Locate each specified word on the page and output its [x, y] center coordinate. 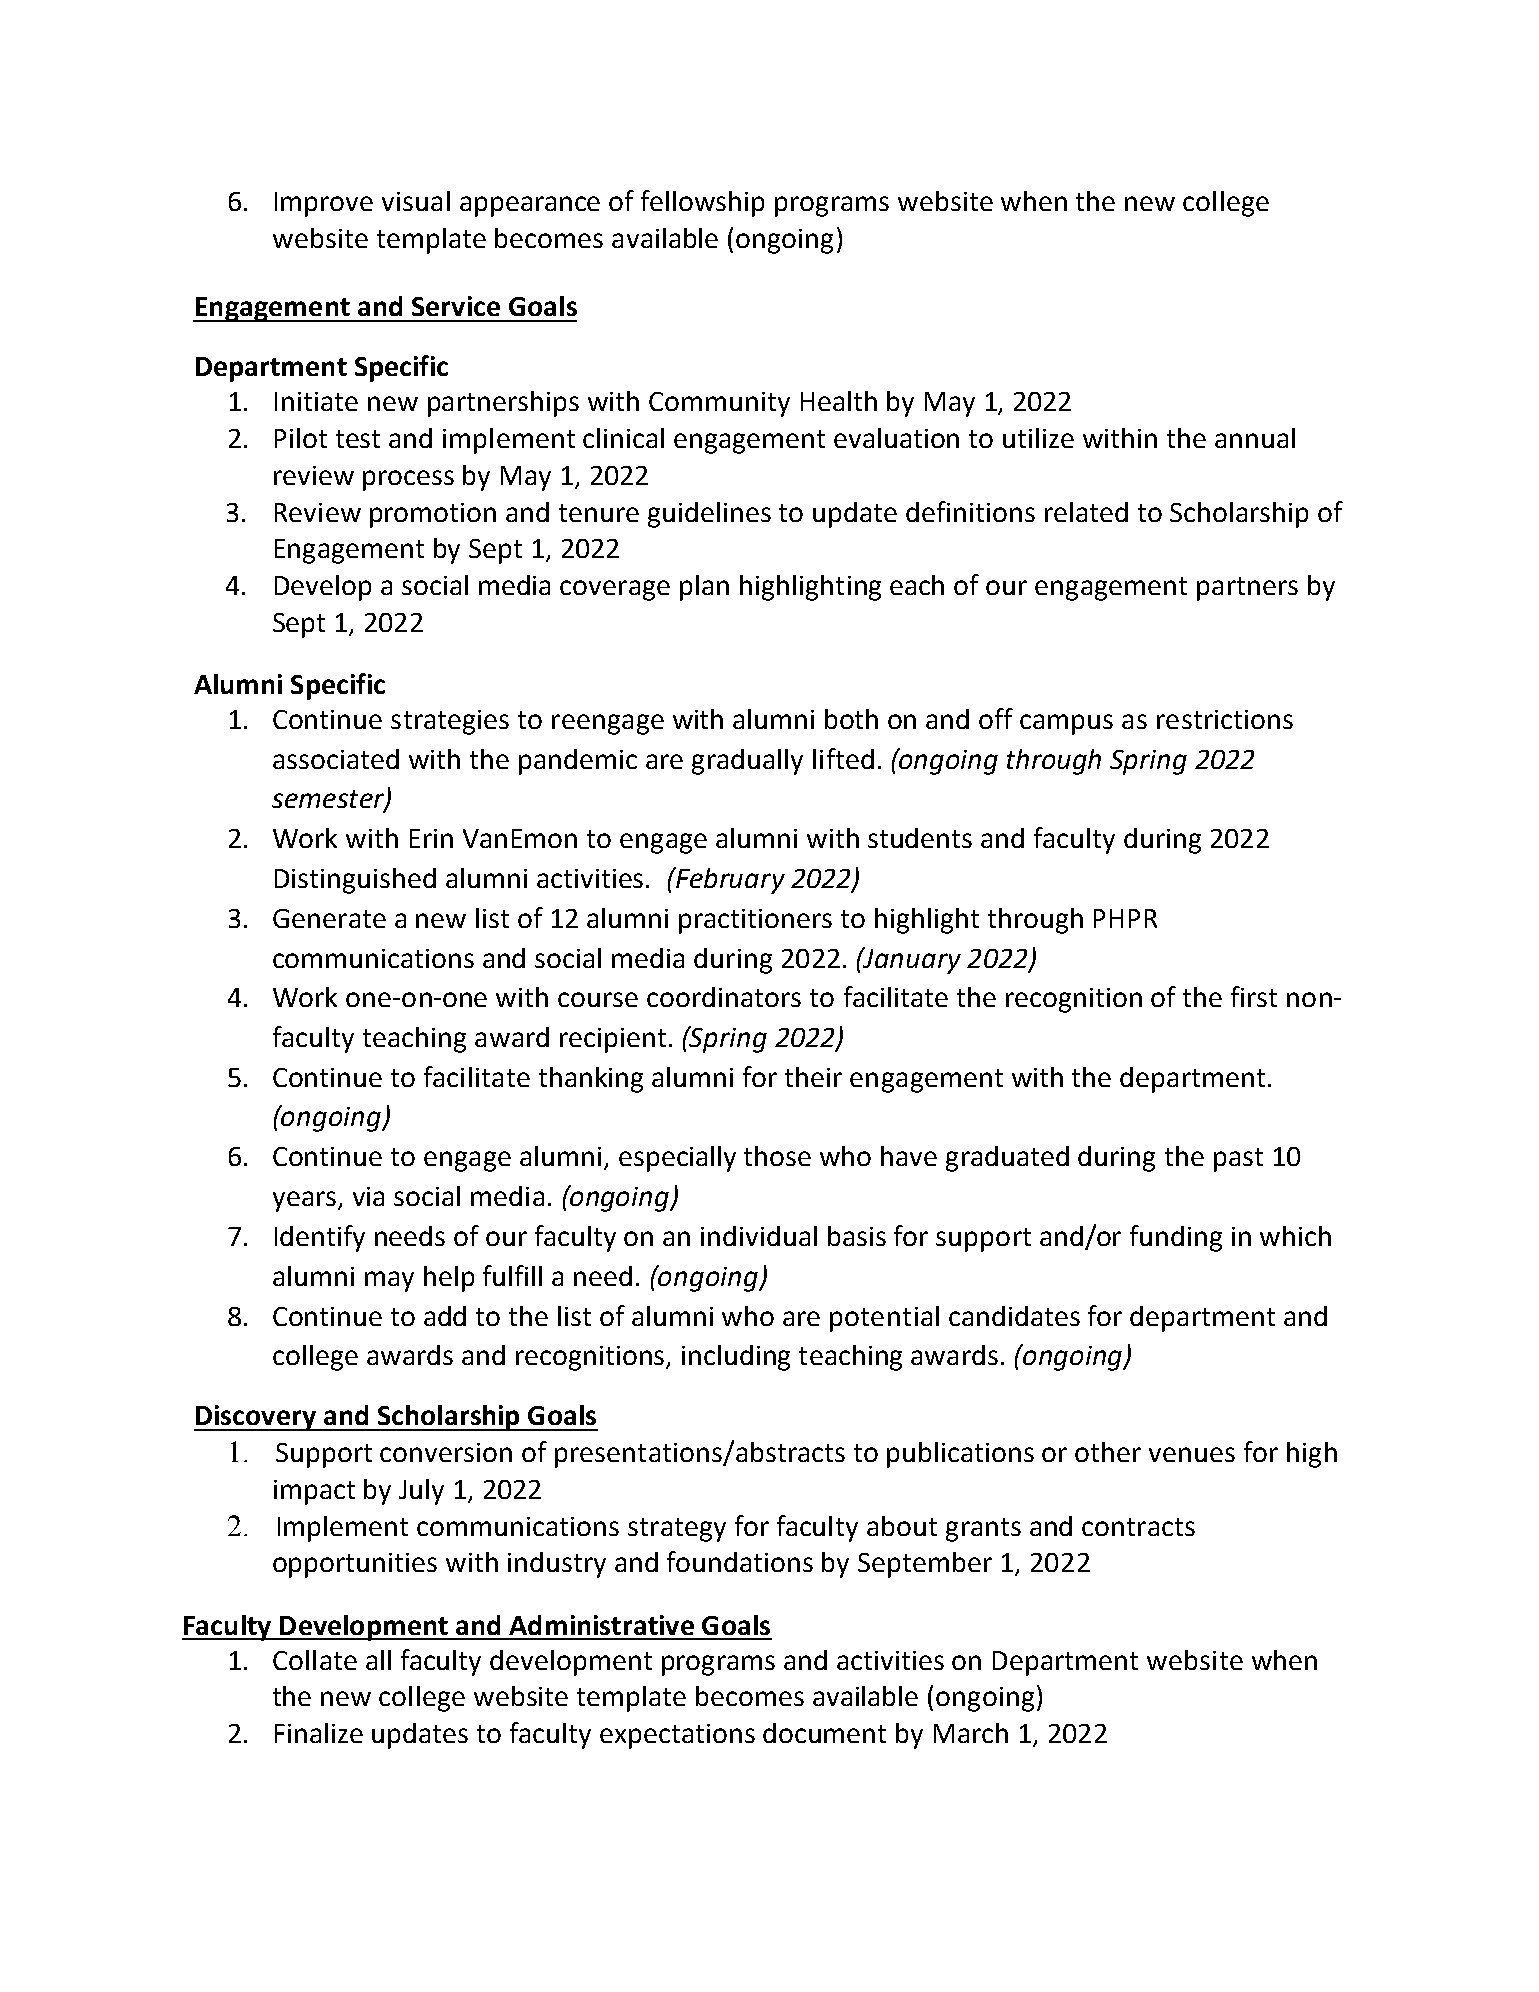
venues [1192, 1454]
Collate [315, 1660]
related [1086, 512]
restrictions [1225, 719]
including [736, 1358]
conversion [446, 1452]
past [1238, 1160]
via [368, 1196]
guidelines [709, 515]
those [777, 1156]
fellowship [702, 203]
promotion [433, 515]
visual [416, 201]
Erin [431, 838]
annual [1255, 438]
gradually [747, 762]
